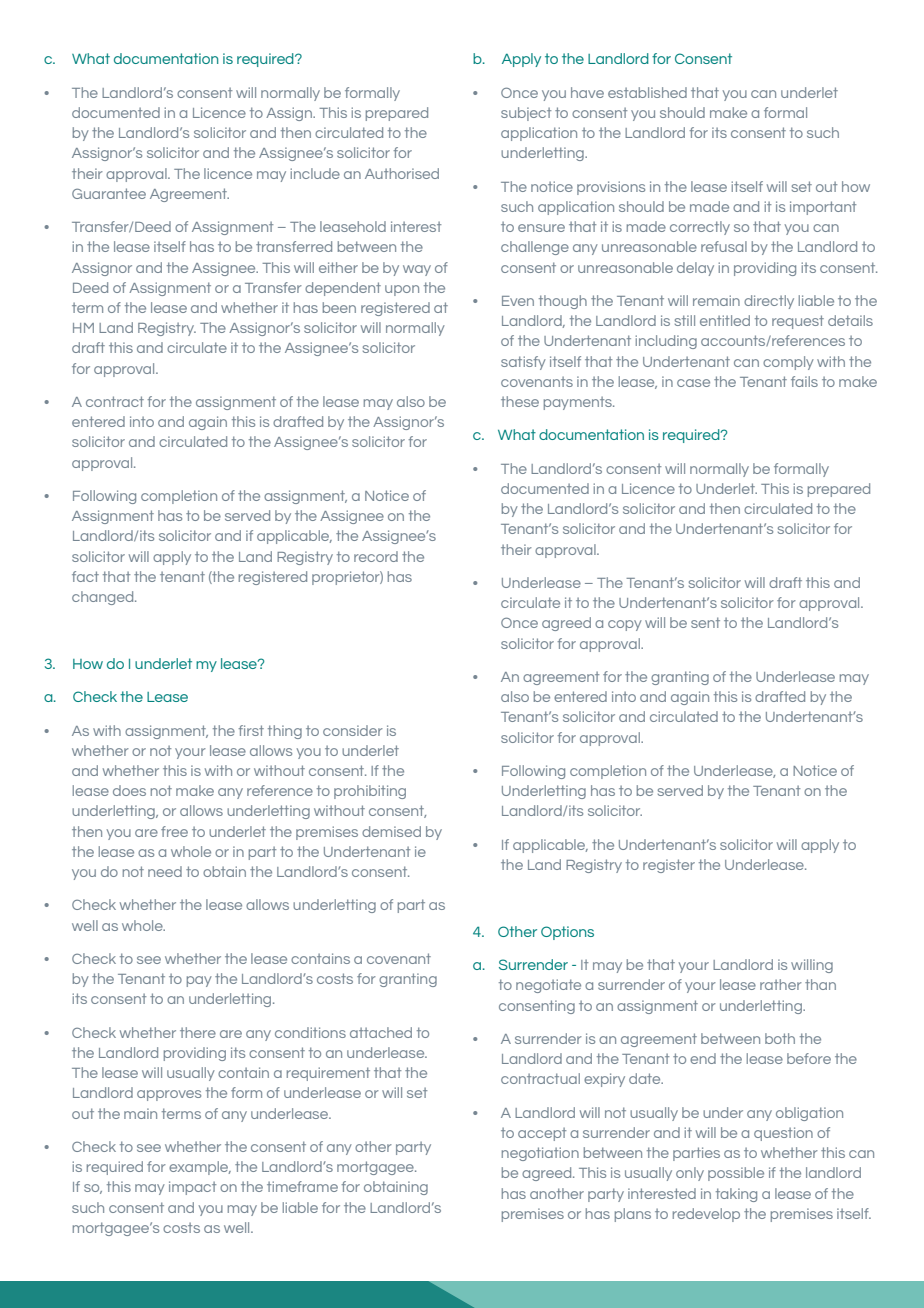 This screenshot has width=924, height=1308. What do you see at coordinates (540, 1154) in the screenshot?
I see `negotiation` at bounding box center [540, 1154].
